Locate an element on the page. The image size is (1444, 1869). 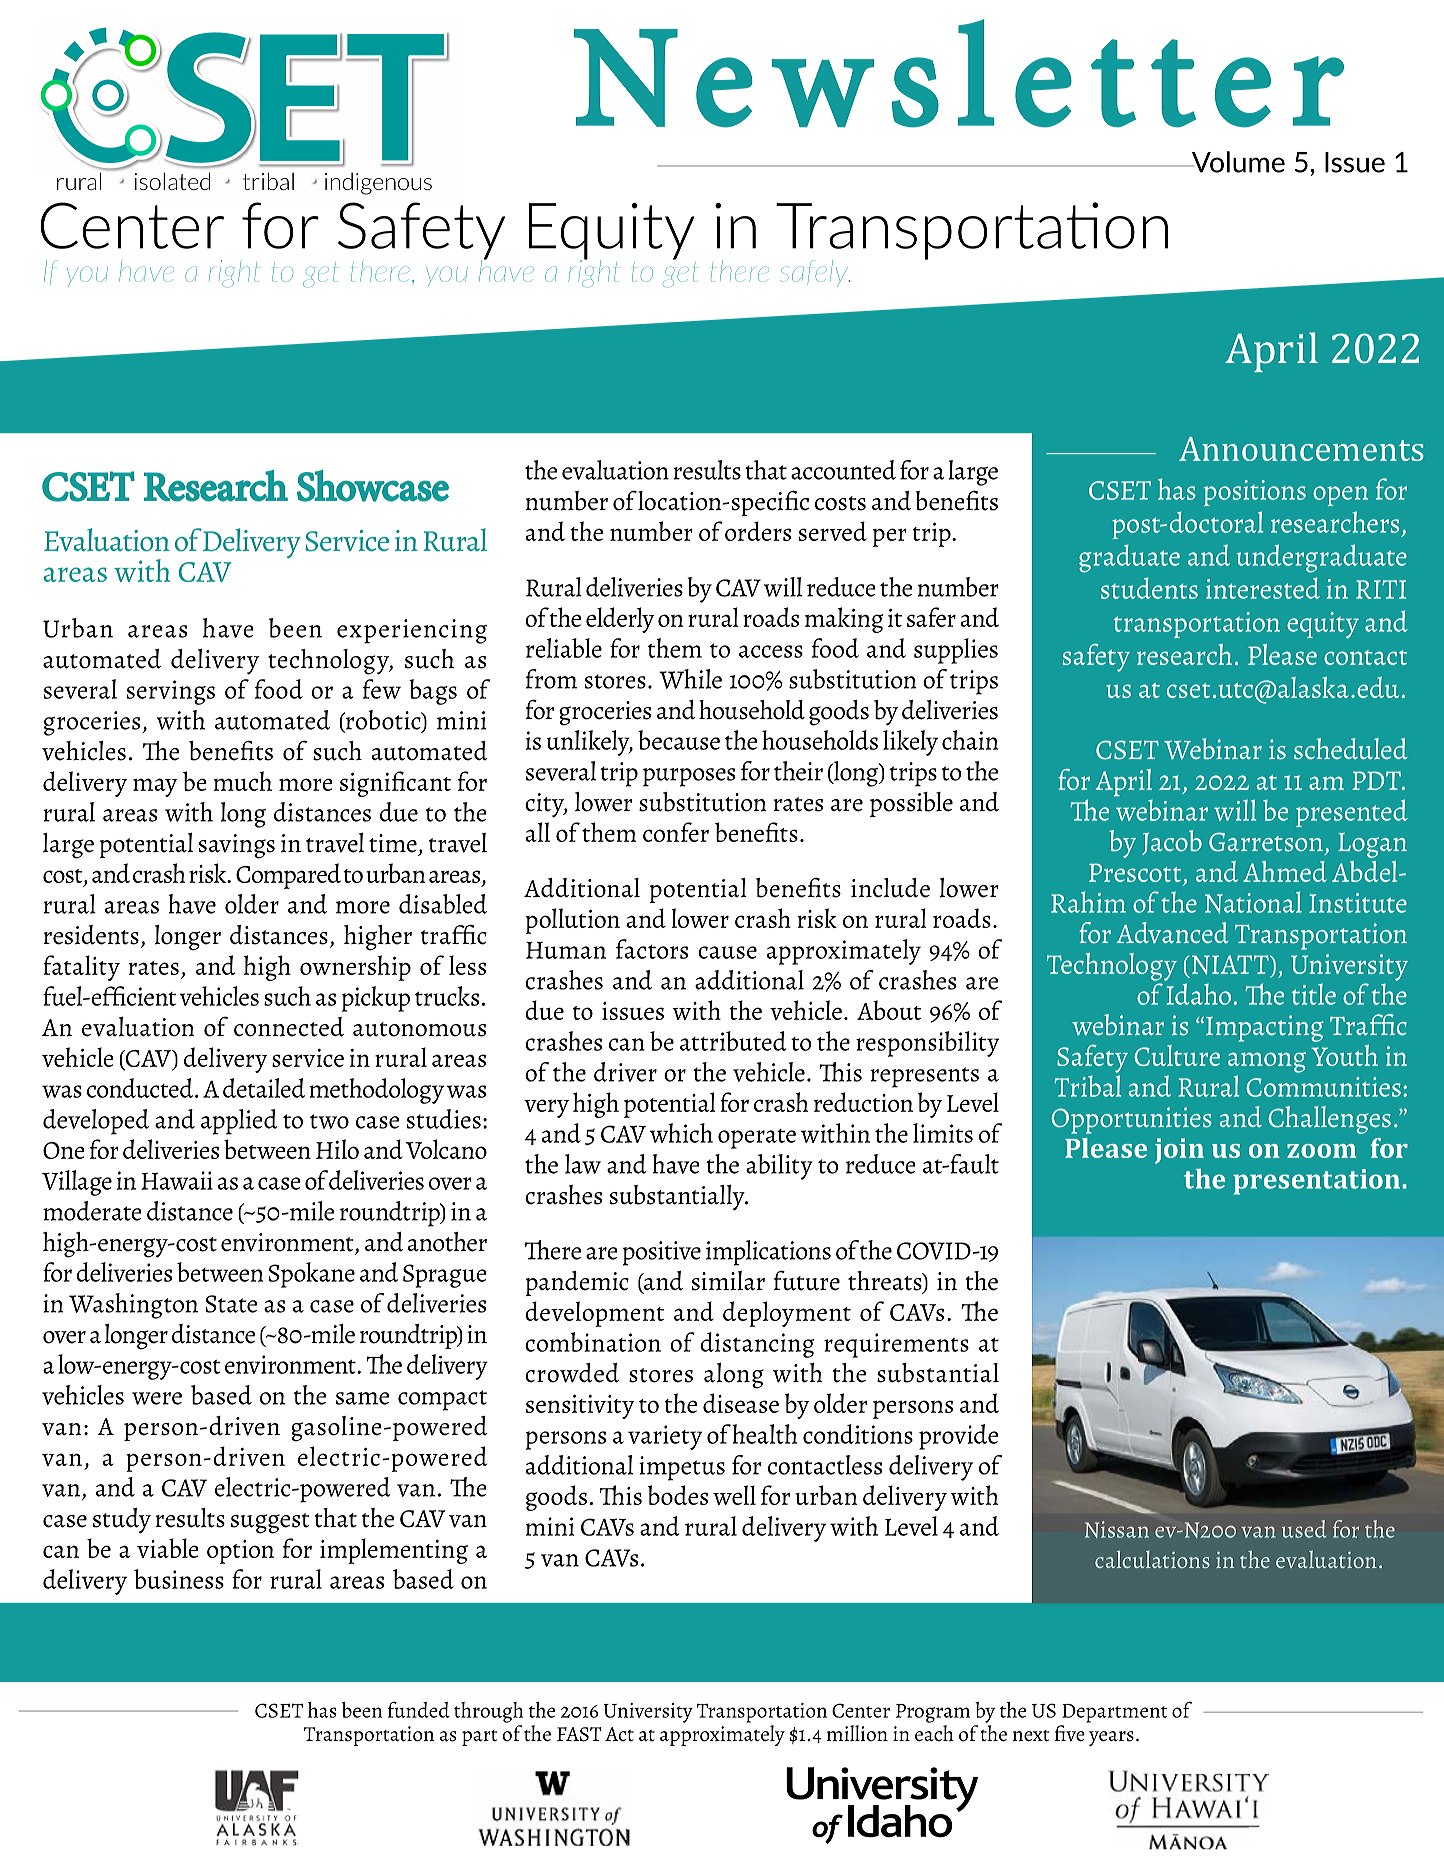
Volume is located at coordinates (1237, 162).
